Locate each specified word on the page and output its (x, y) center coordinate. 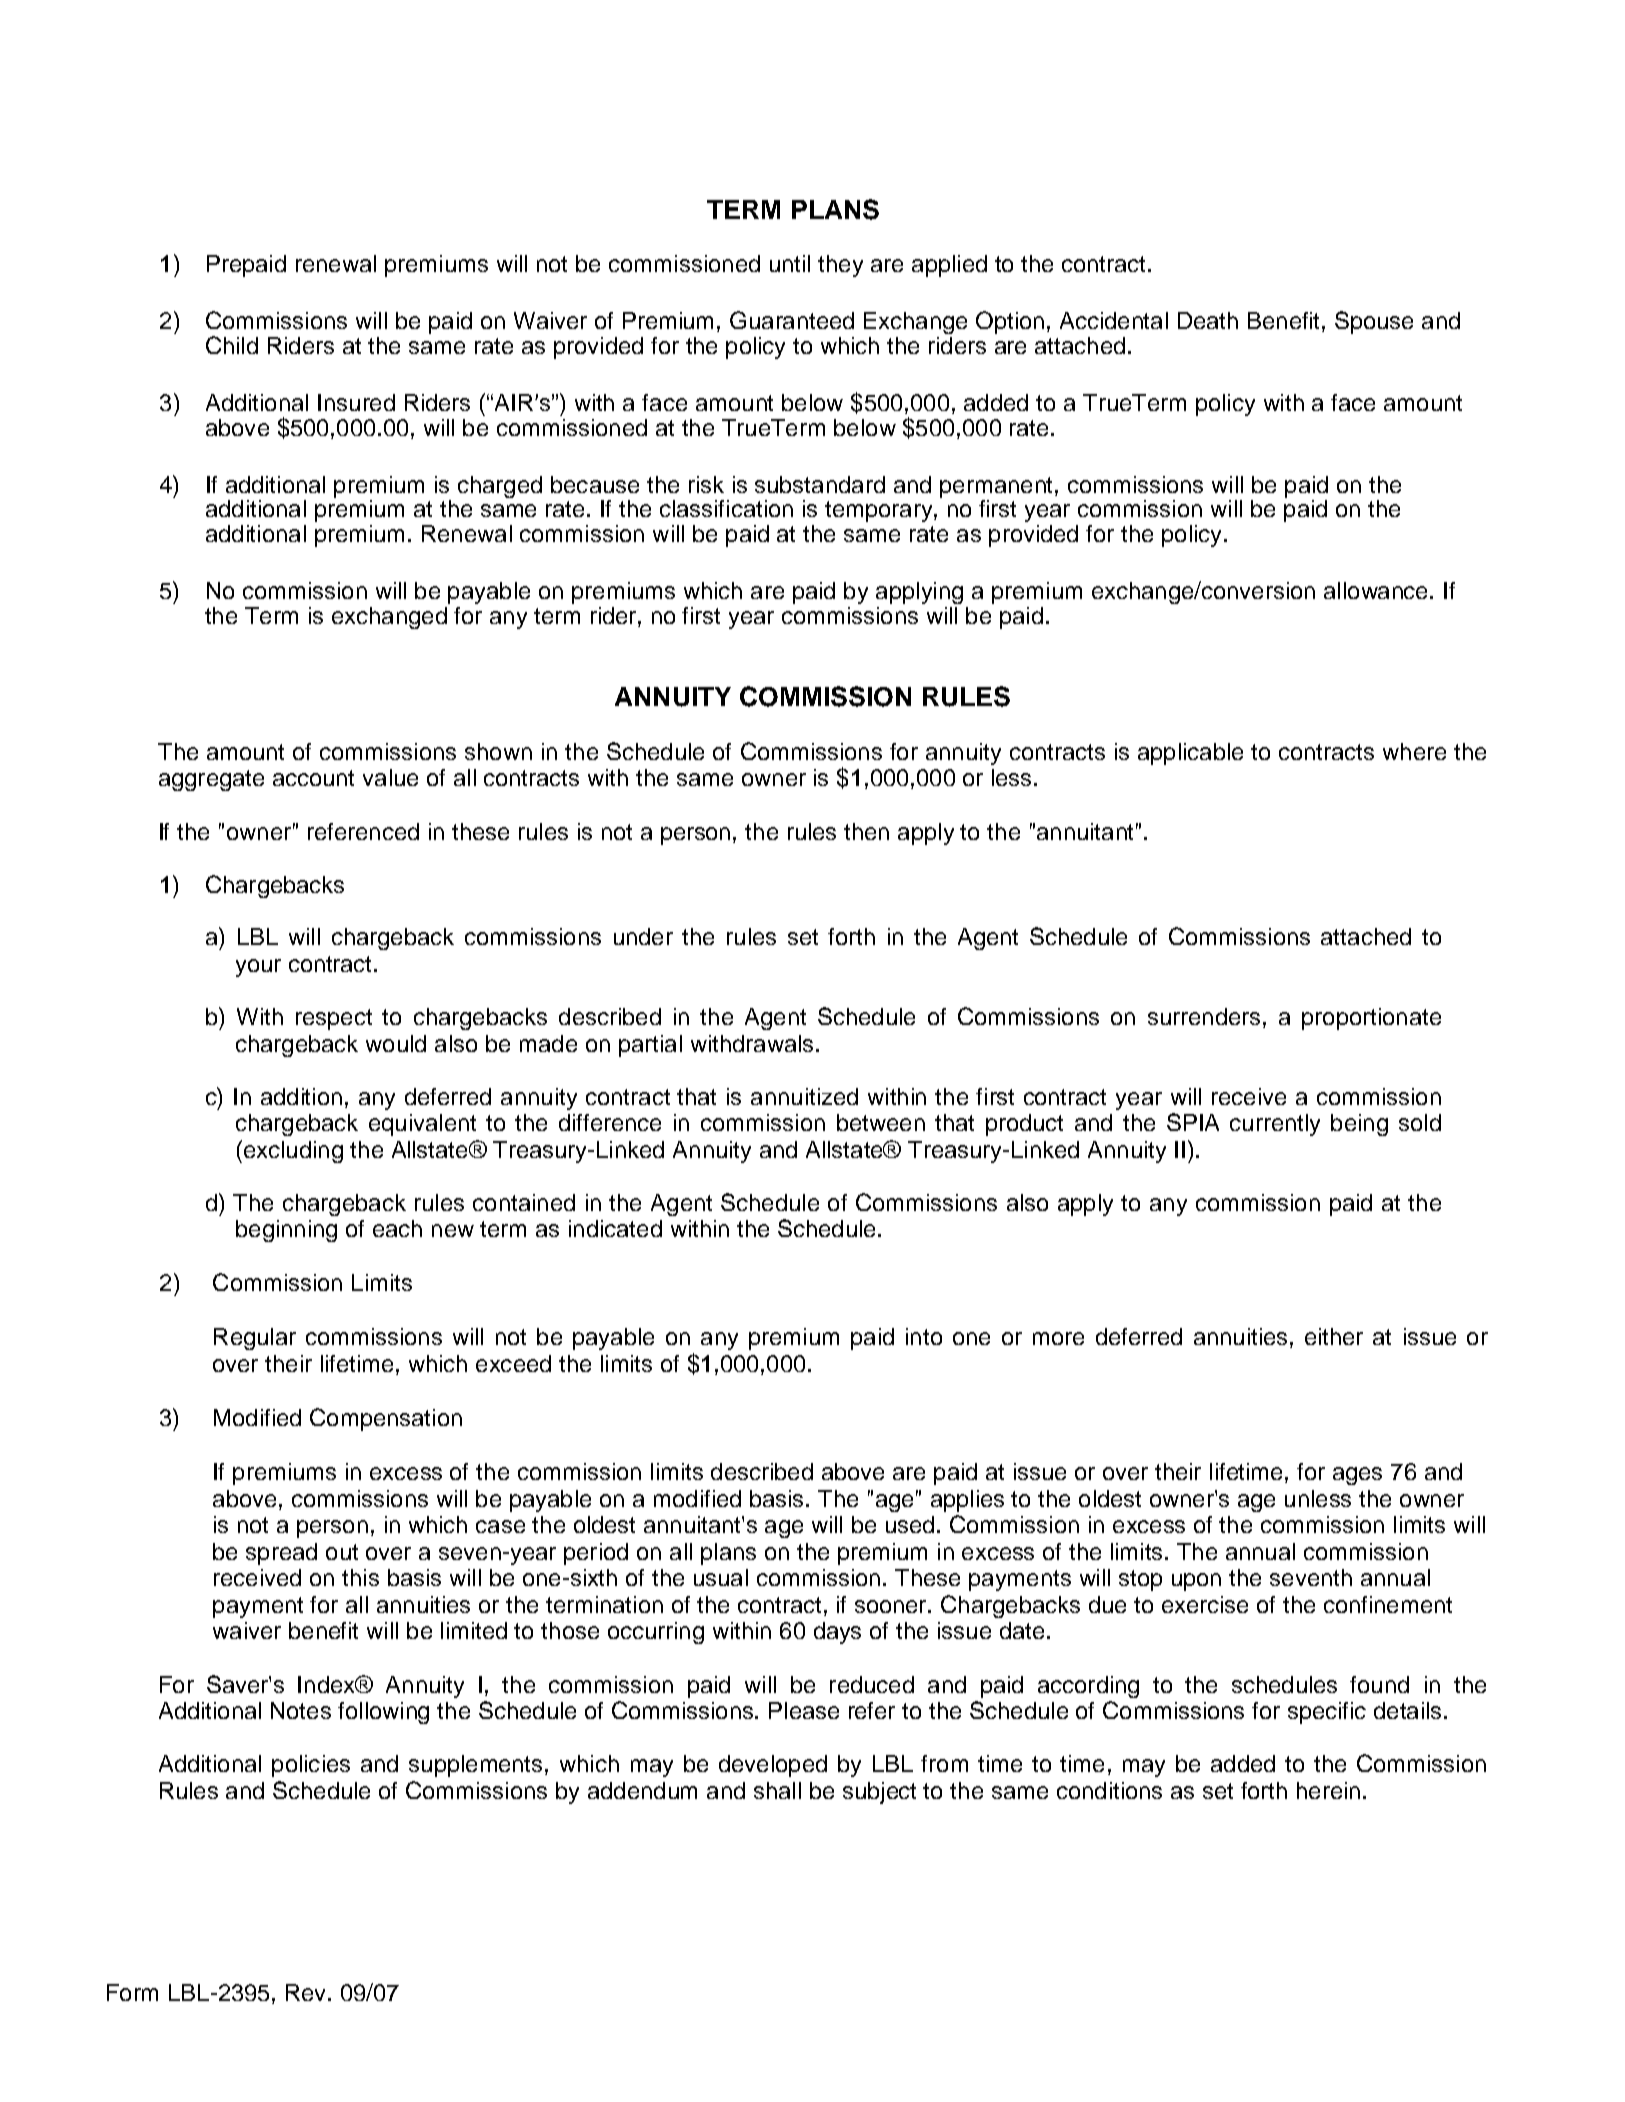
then (866, 831)
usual (721, 1577)
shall (777, 1790)
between (881, 1122)
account (313, 778)
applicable (1190, 754)
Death (1208, 320)
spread (281, 1554)
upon (1196, 1582)
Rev (307, 1992)
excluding (292, 1151)
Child (232, 345)
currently (1275, 1125)
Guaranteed (792, 320)
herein (1328, 1790)
